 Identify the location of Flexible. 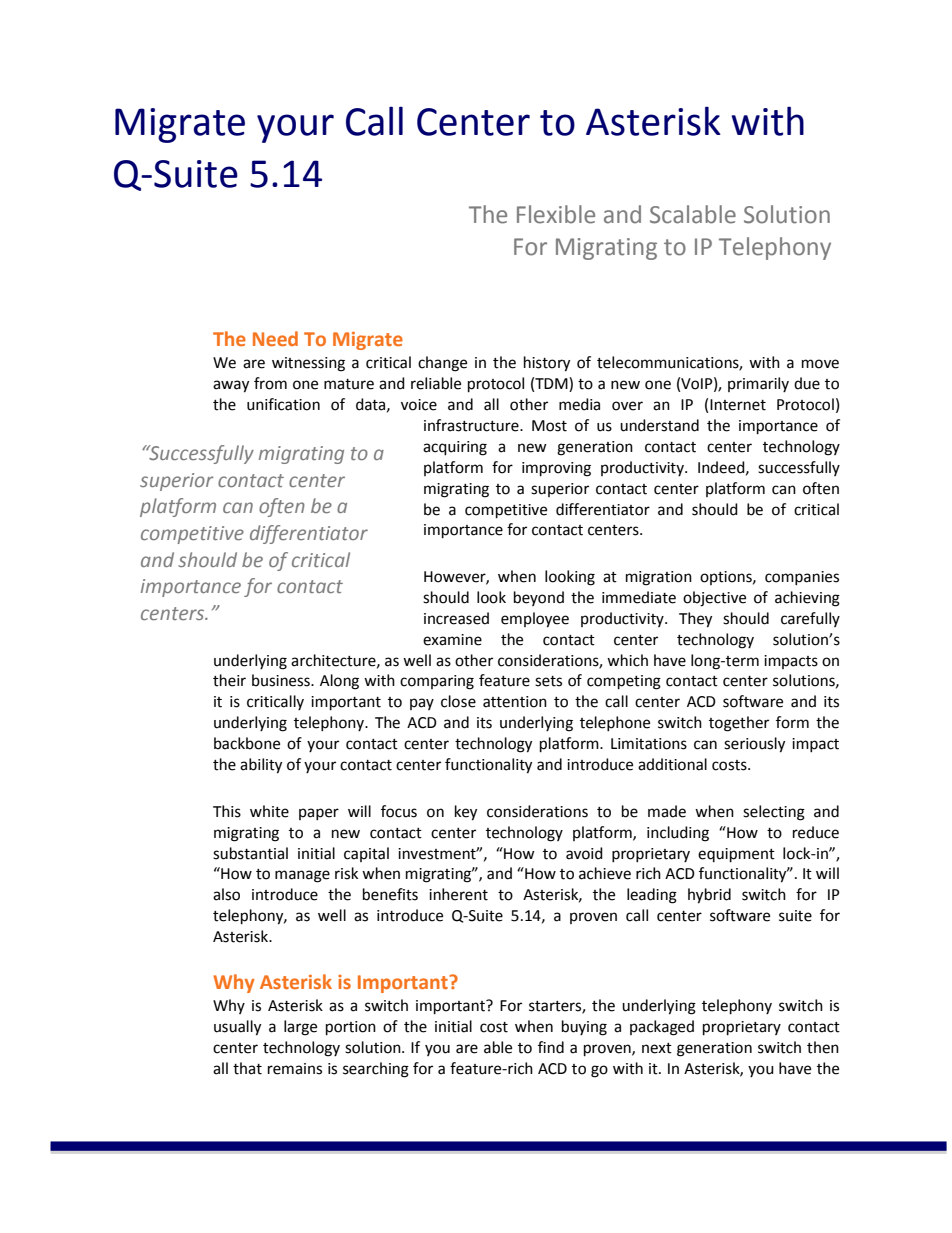
(556, 214).
